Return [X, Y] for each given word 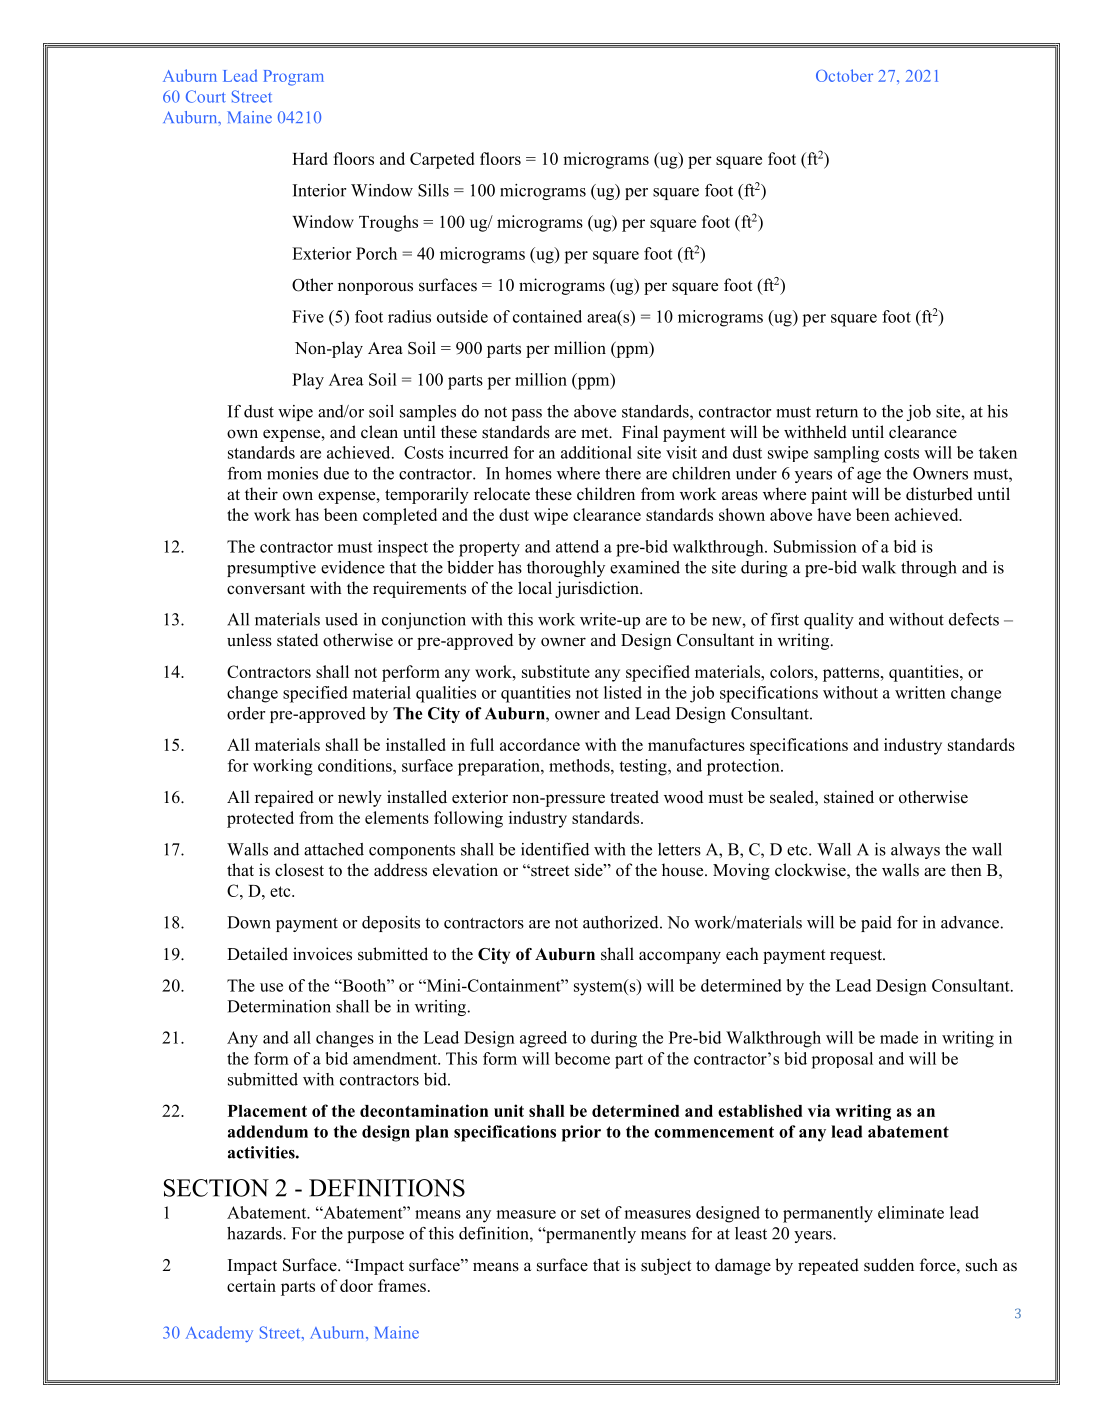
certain [251, 1285]
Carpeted [442, 160]
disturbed [939, 494]
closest [299, 870]
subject [666, 1266]
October [844, 75]
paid [876, 924]
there [623, 473]
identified [555, 849]
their [261, 494]
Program [294, 78]
